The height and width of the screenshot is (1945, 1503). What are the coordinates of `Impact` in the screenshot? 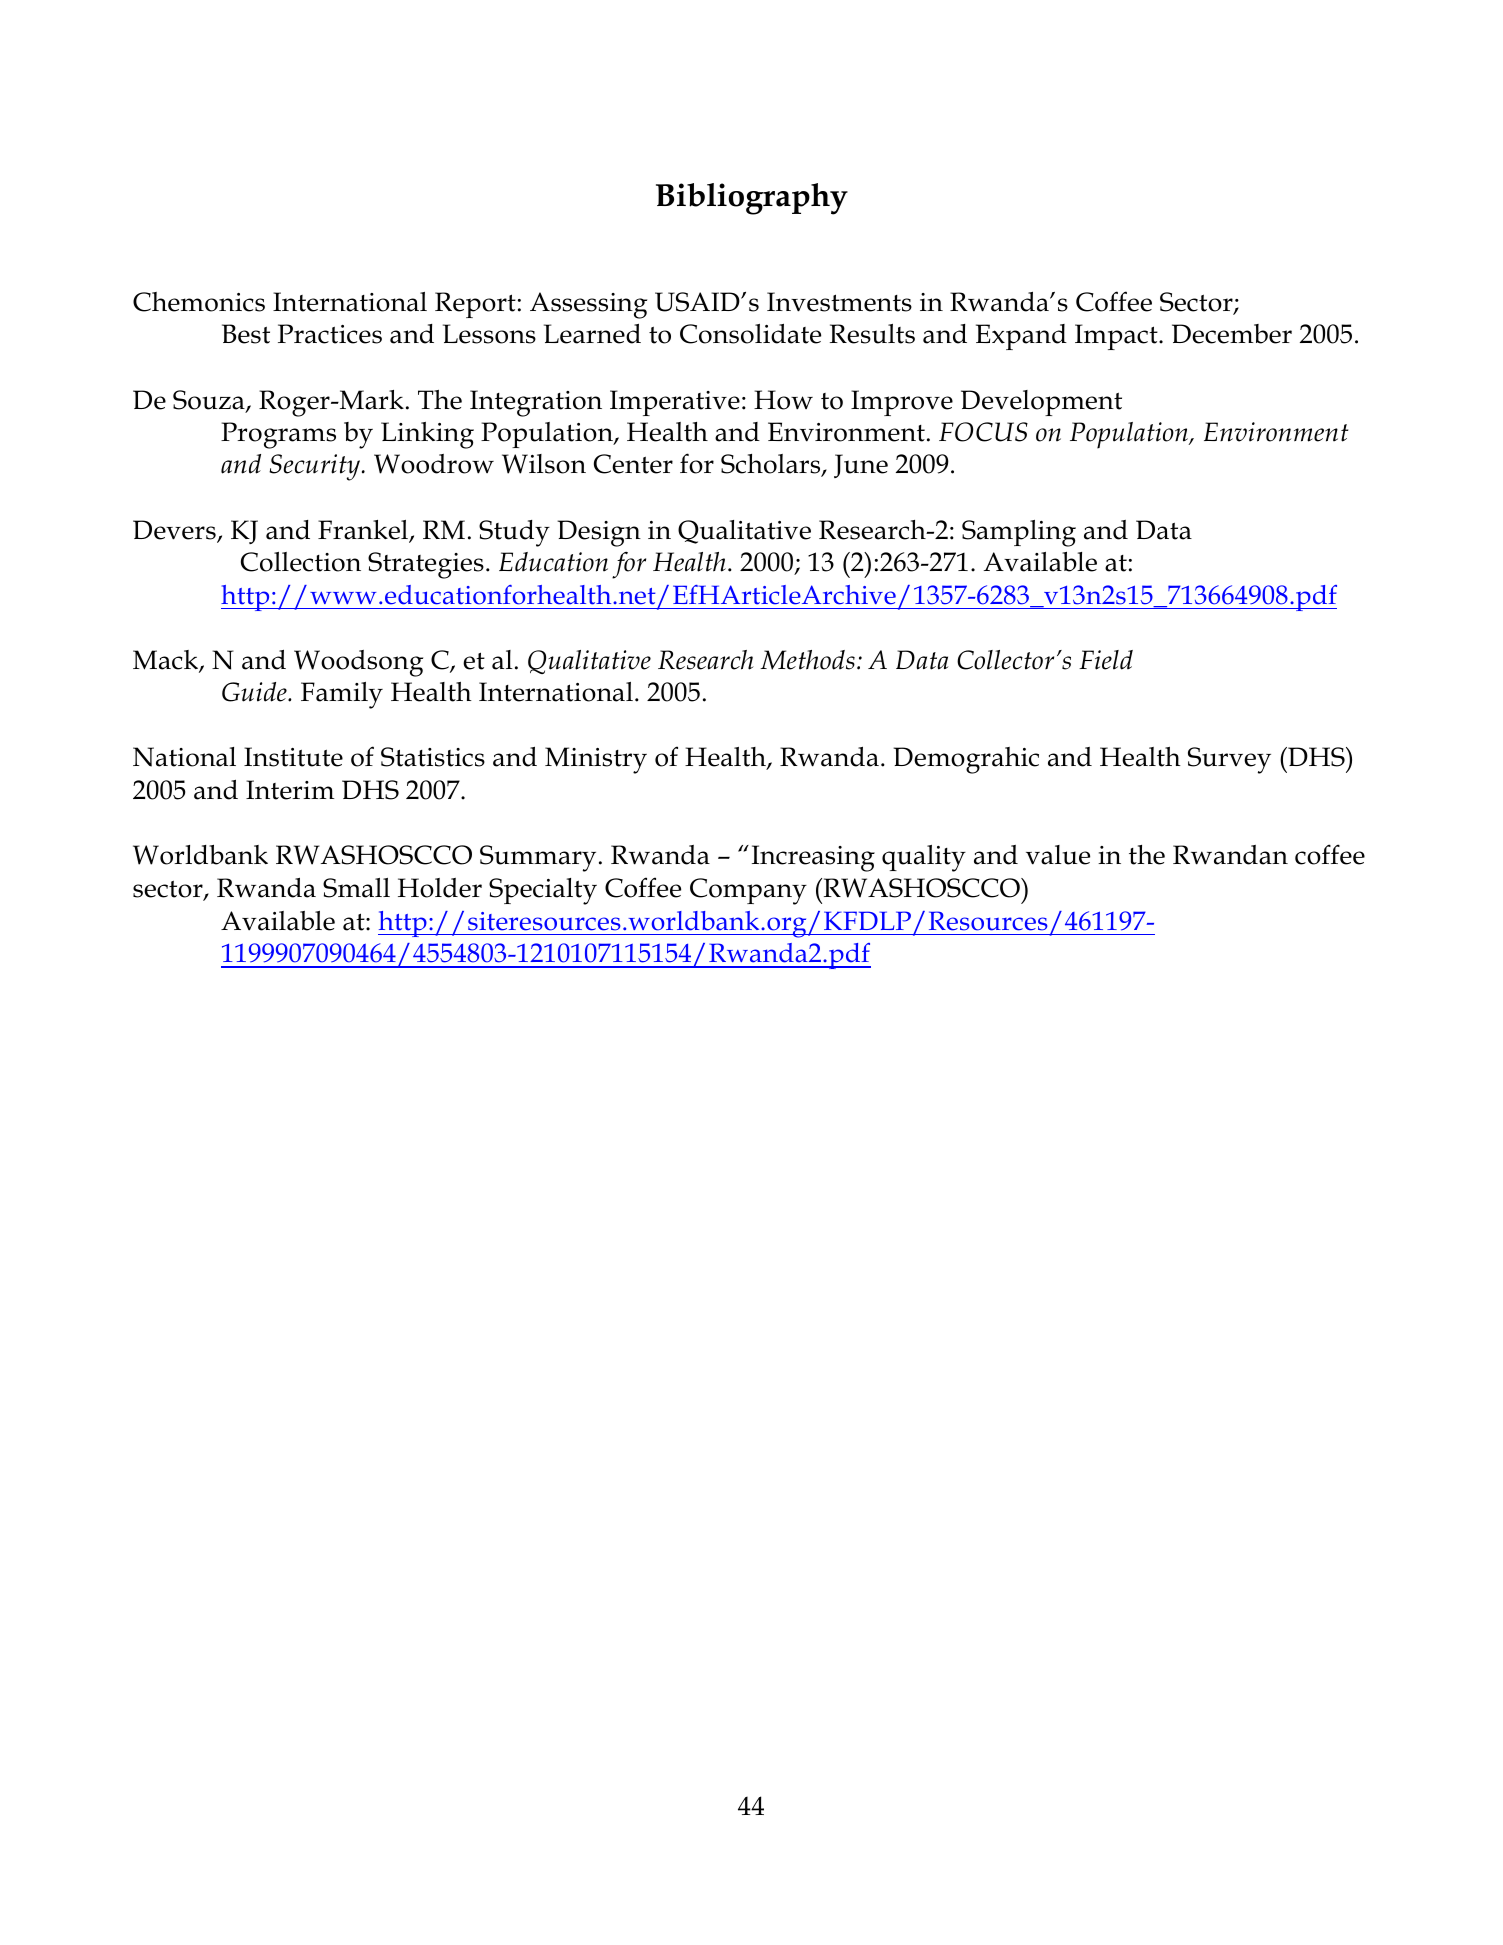 It's located at (1117, 337).
